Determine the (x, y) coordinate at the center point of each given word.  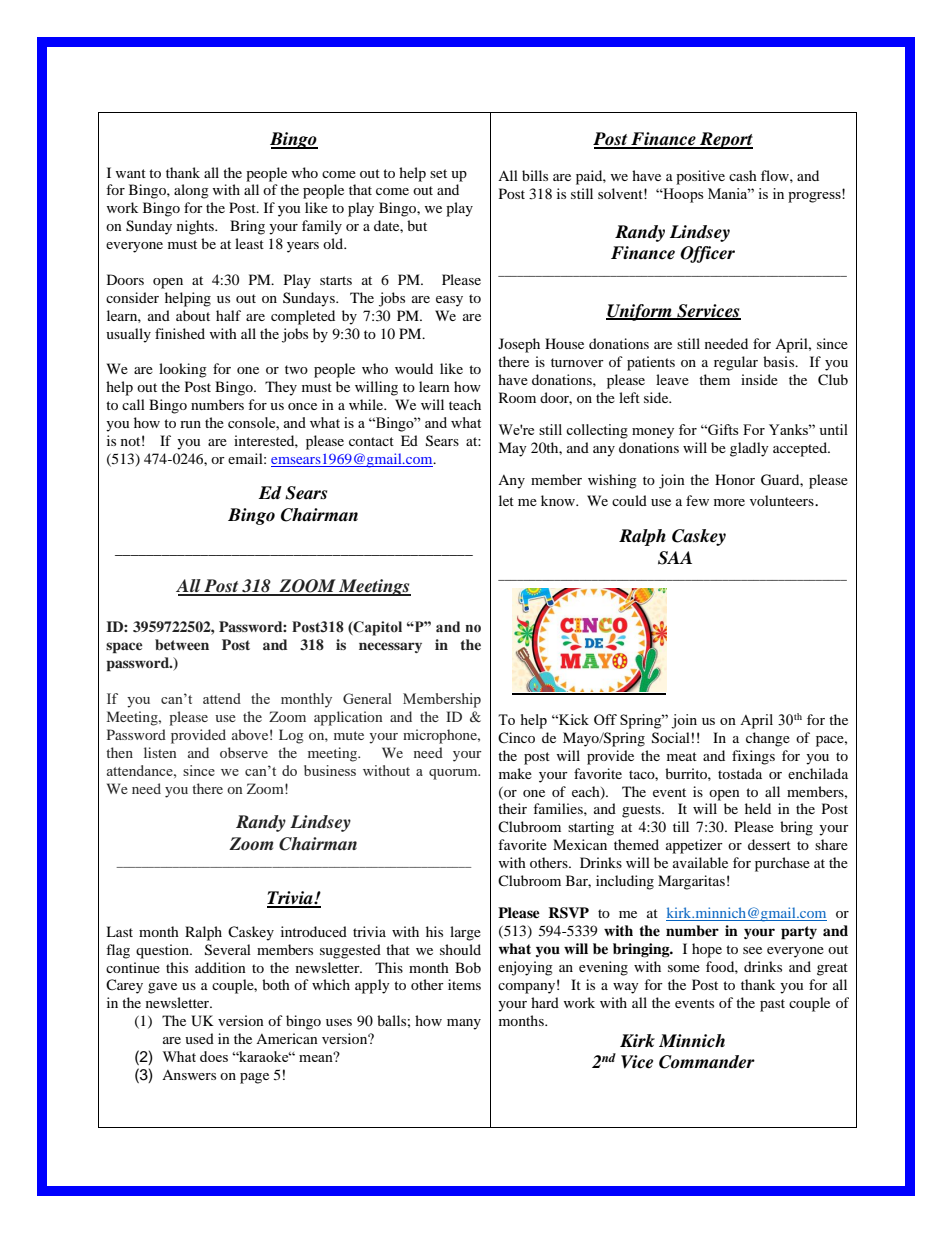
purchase (782, 864)
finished (180, 333)
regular (736, 363)
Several (228, 950)
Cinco (516, 737)
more (729, 502)
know (559, 500)
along (191, 191)
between (182, 644)
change (768, 739)
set (438, 173)
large (465, 933)
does (214, 1056)
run (190, 424)
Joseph (519, 345)
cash (743, 175)
